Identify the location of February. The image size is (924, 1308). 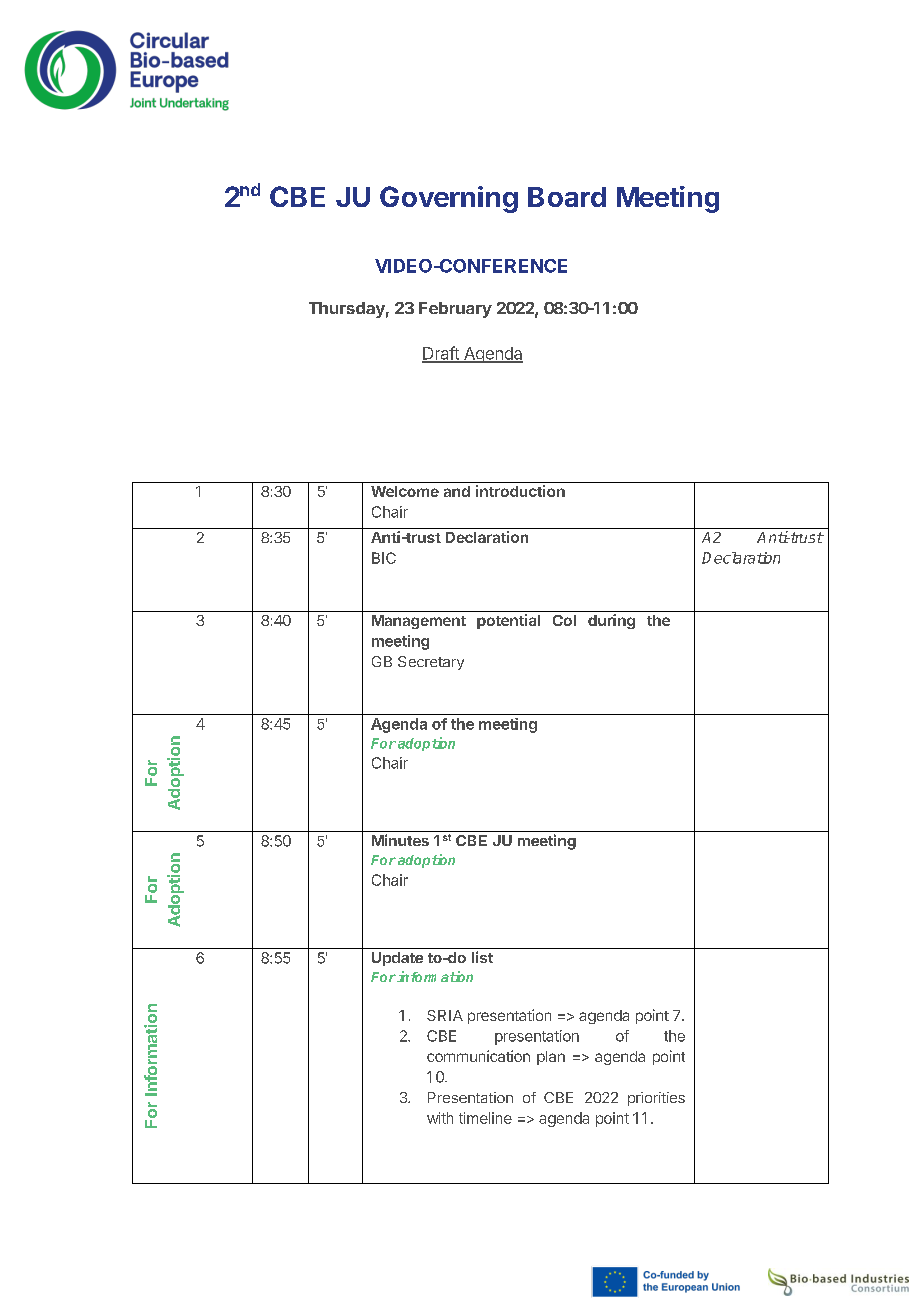
(455, 310).
